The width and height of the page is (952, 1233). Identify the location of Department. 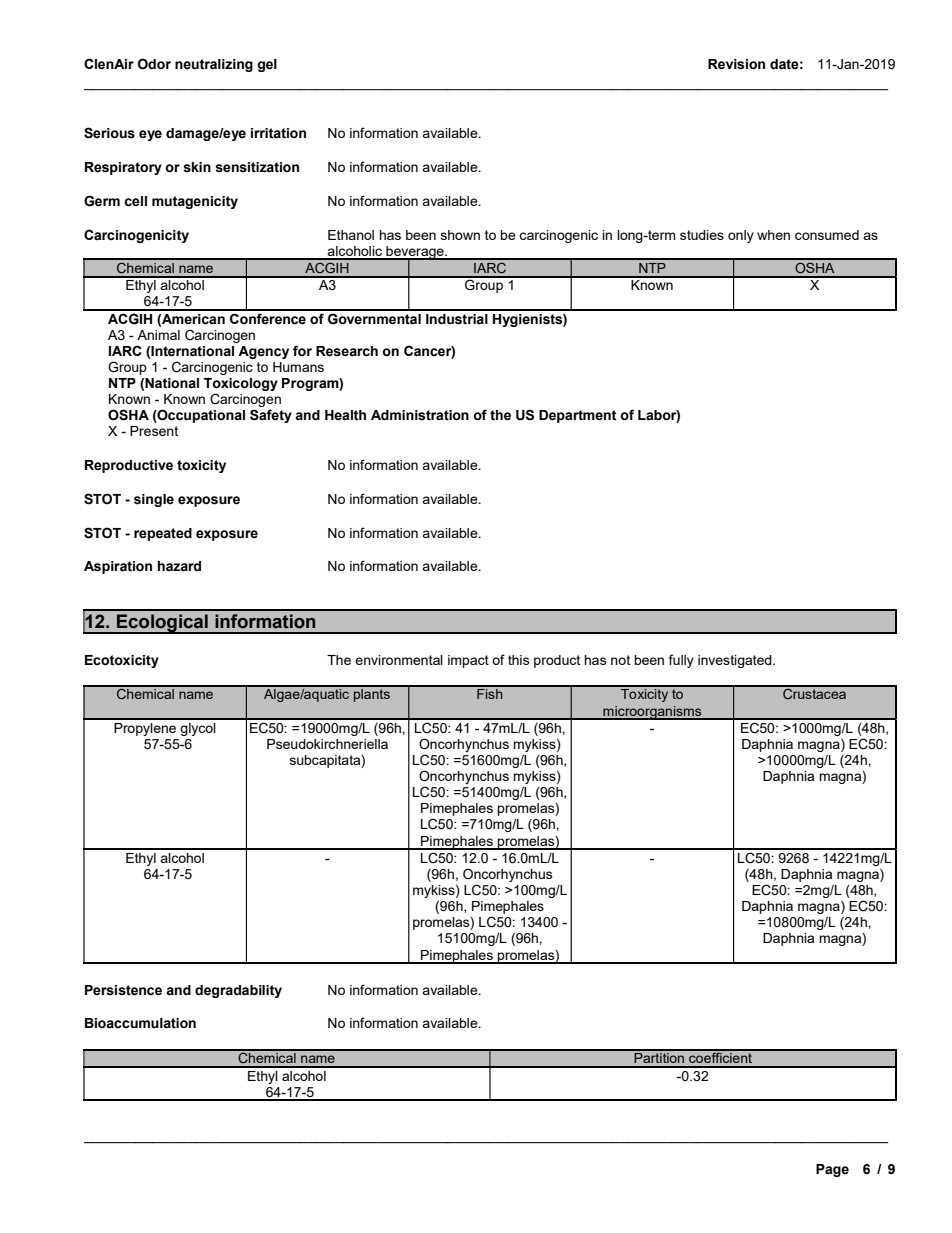
(578, 416).
